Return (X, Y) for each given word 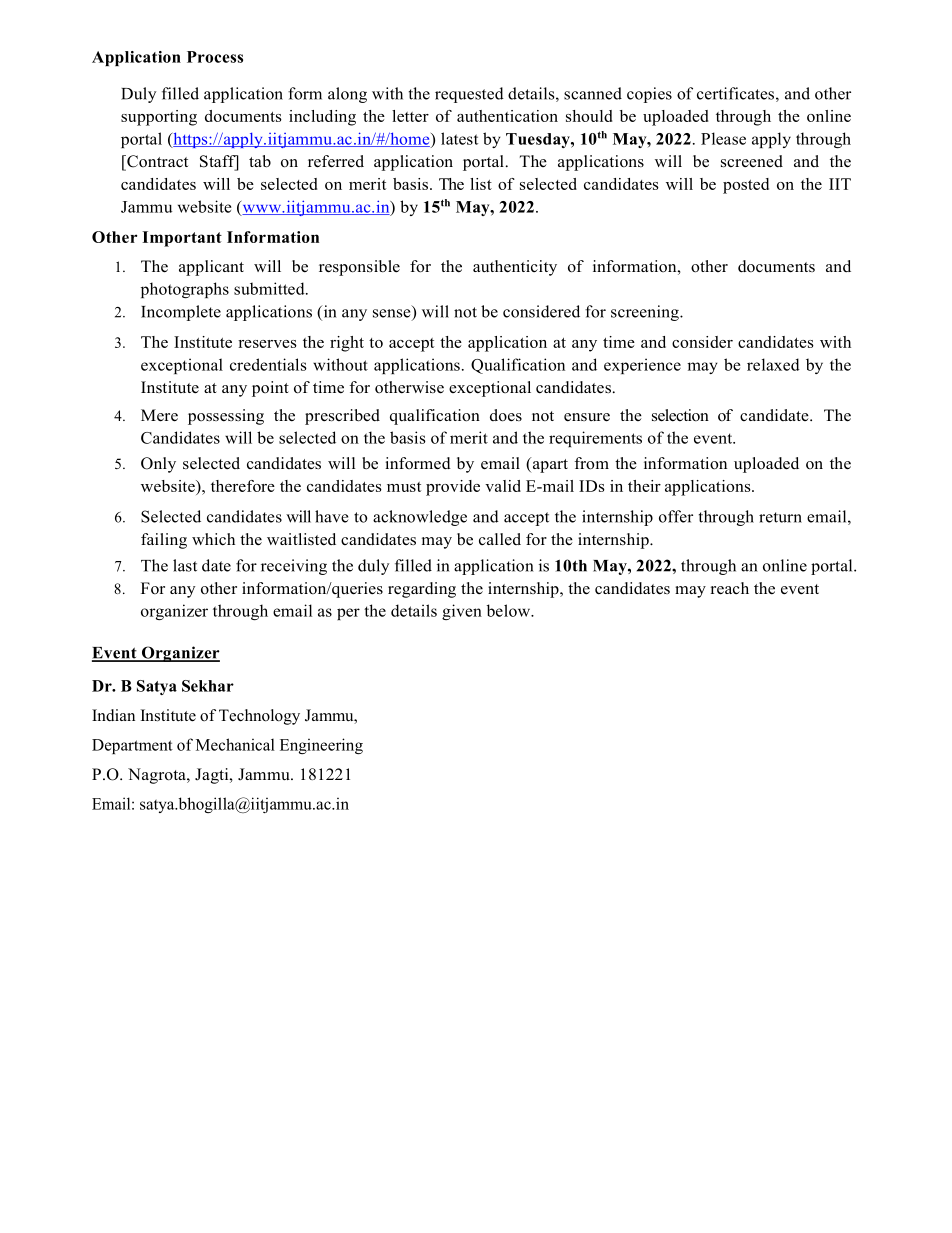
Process (215, 57)
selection (680, 415)
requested (469, 95)
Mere (159, 415)
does (506, 415)
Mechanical (235, 744)
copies (649, 95)
